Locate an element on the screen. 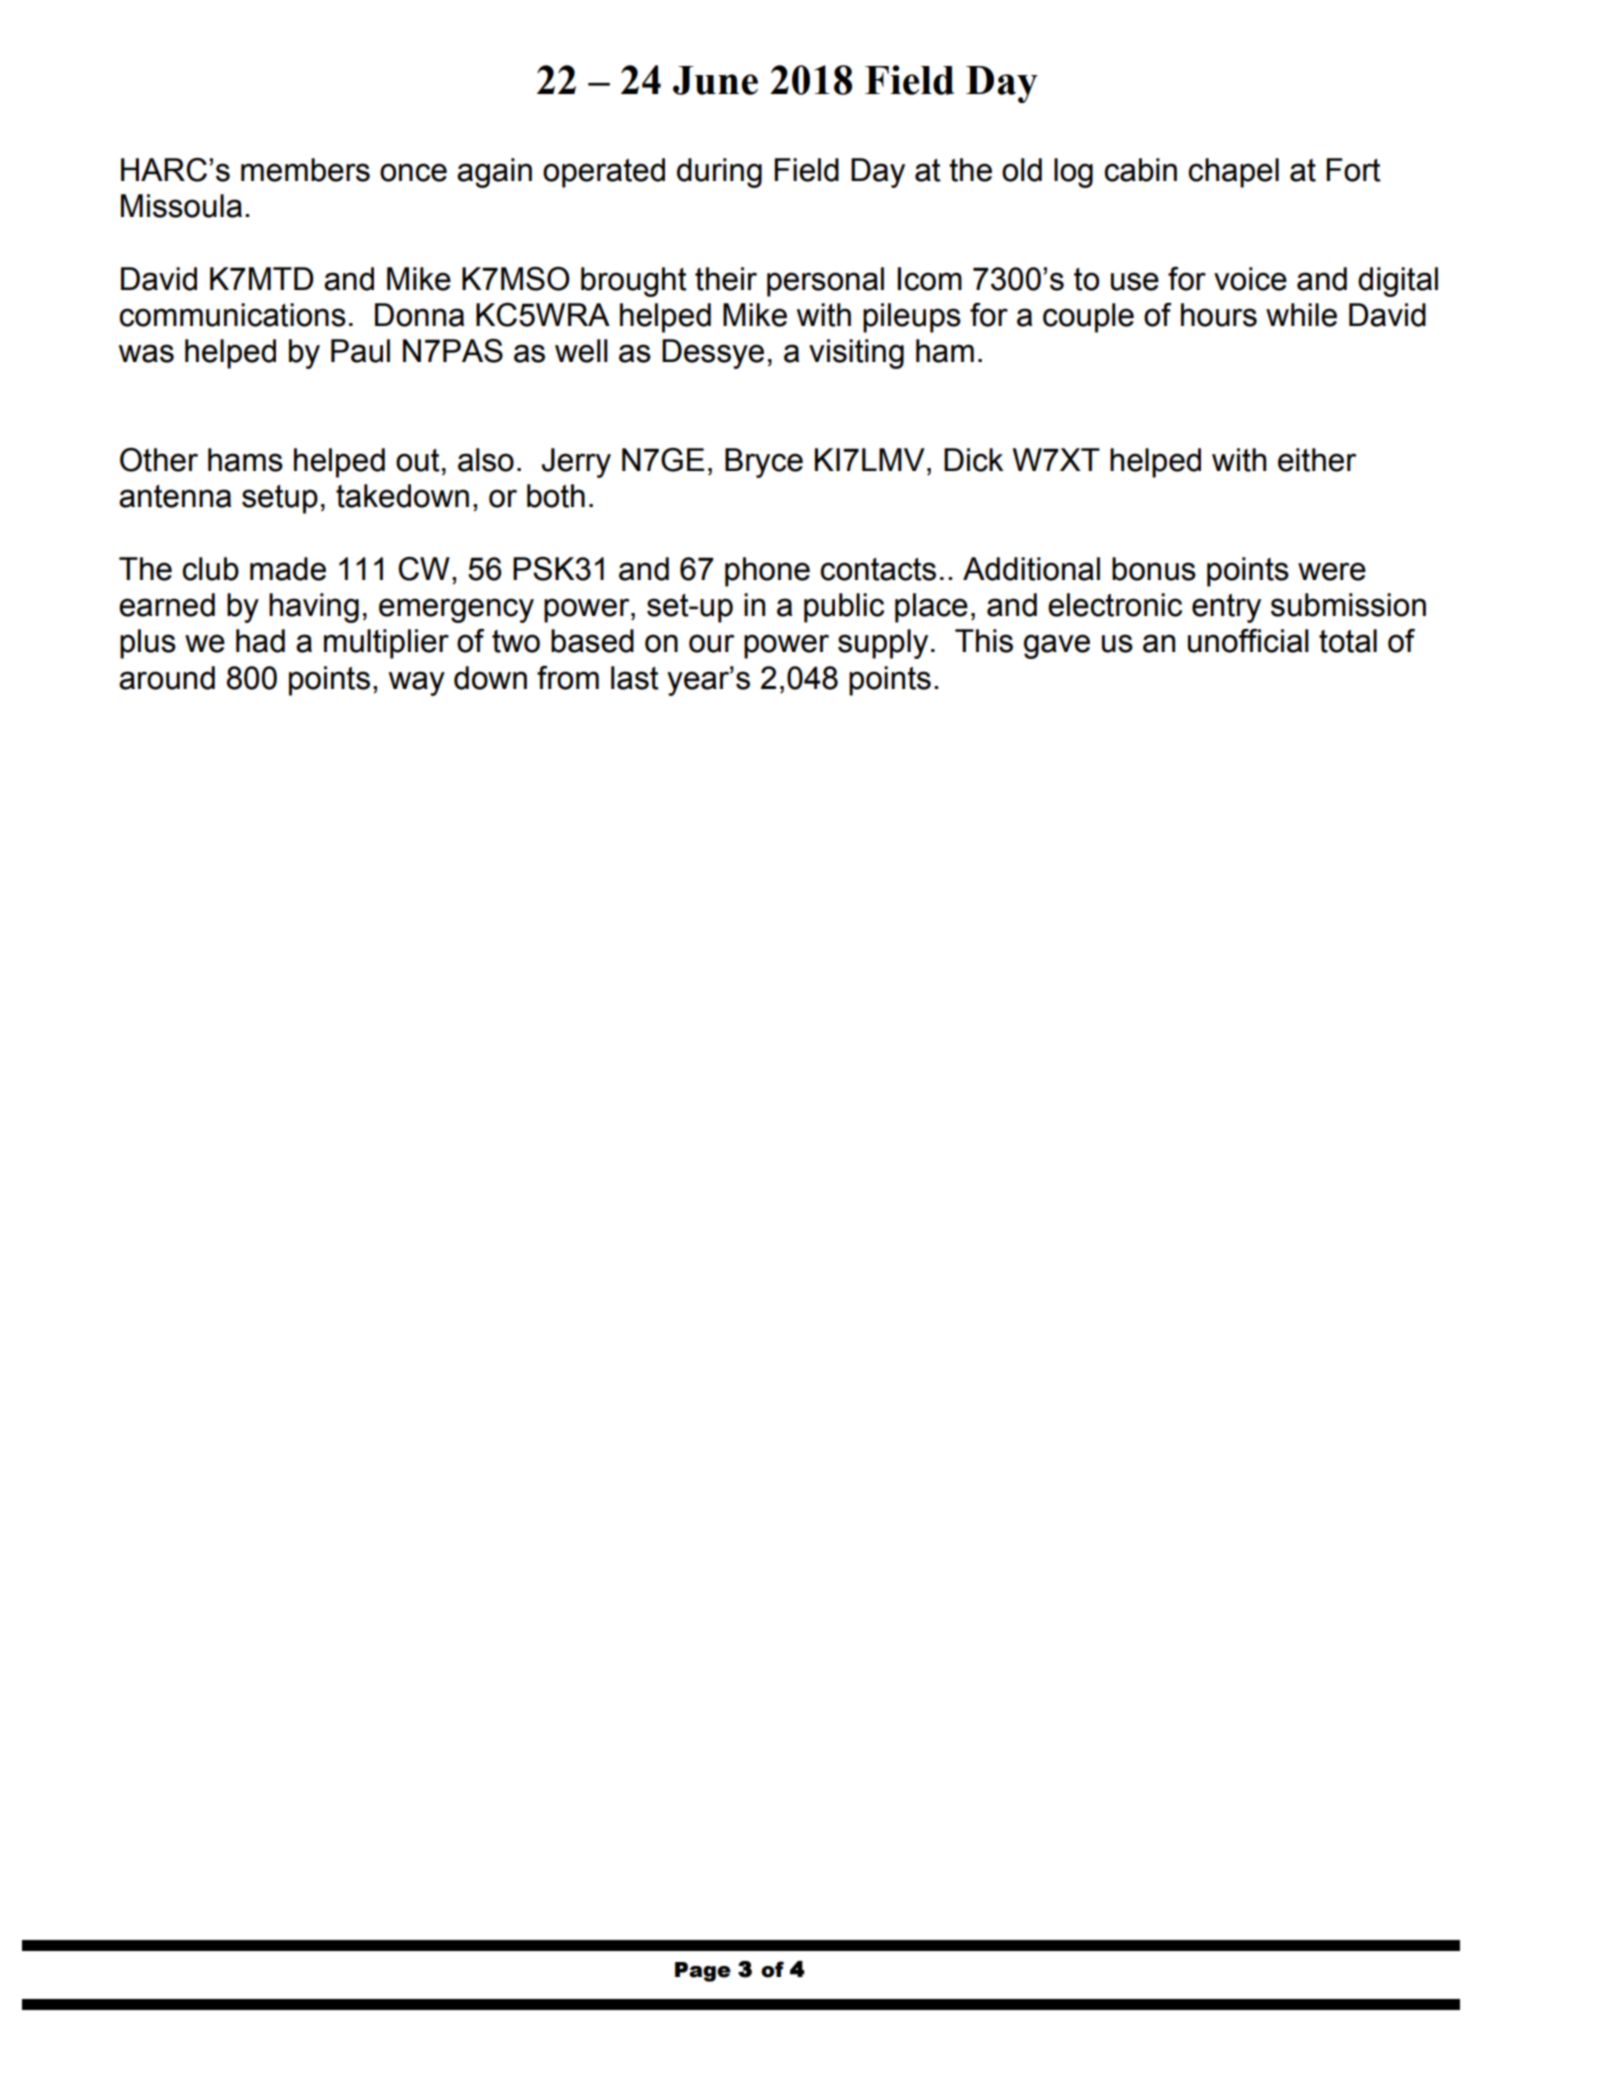 Image resolution: width=1608 pixels, height=2081 pixels. from is located at coordinates (568, 678).
